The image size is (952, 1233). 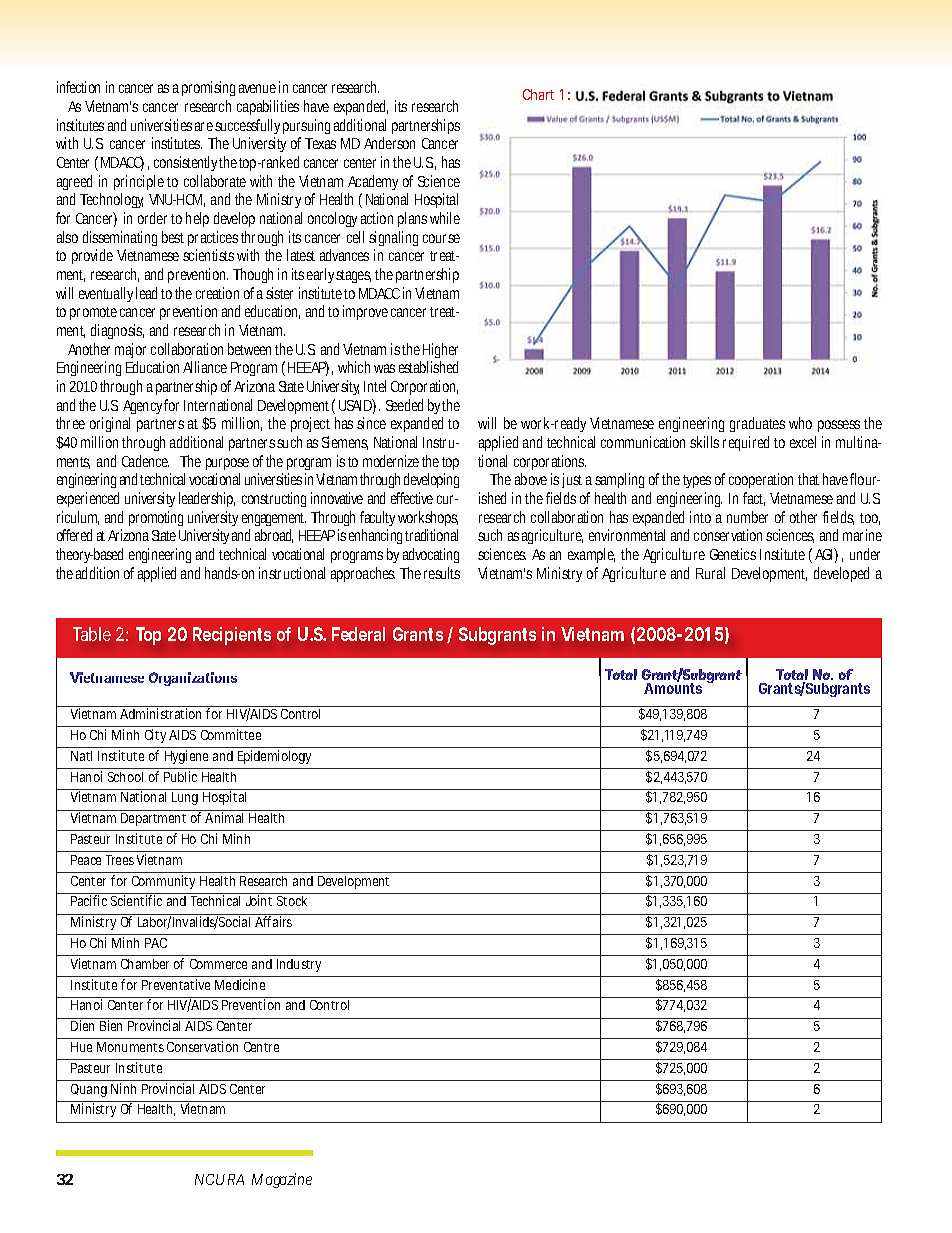 I want to click on while, so click(x=445, y=218).
